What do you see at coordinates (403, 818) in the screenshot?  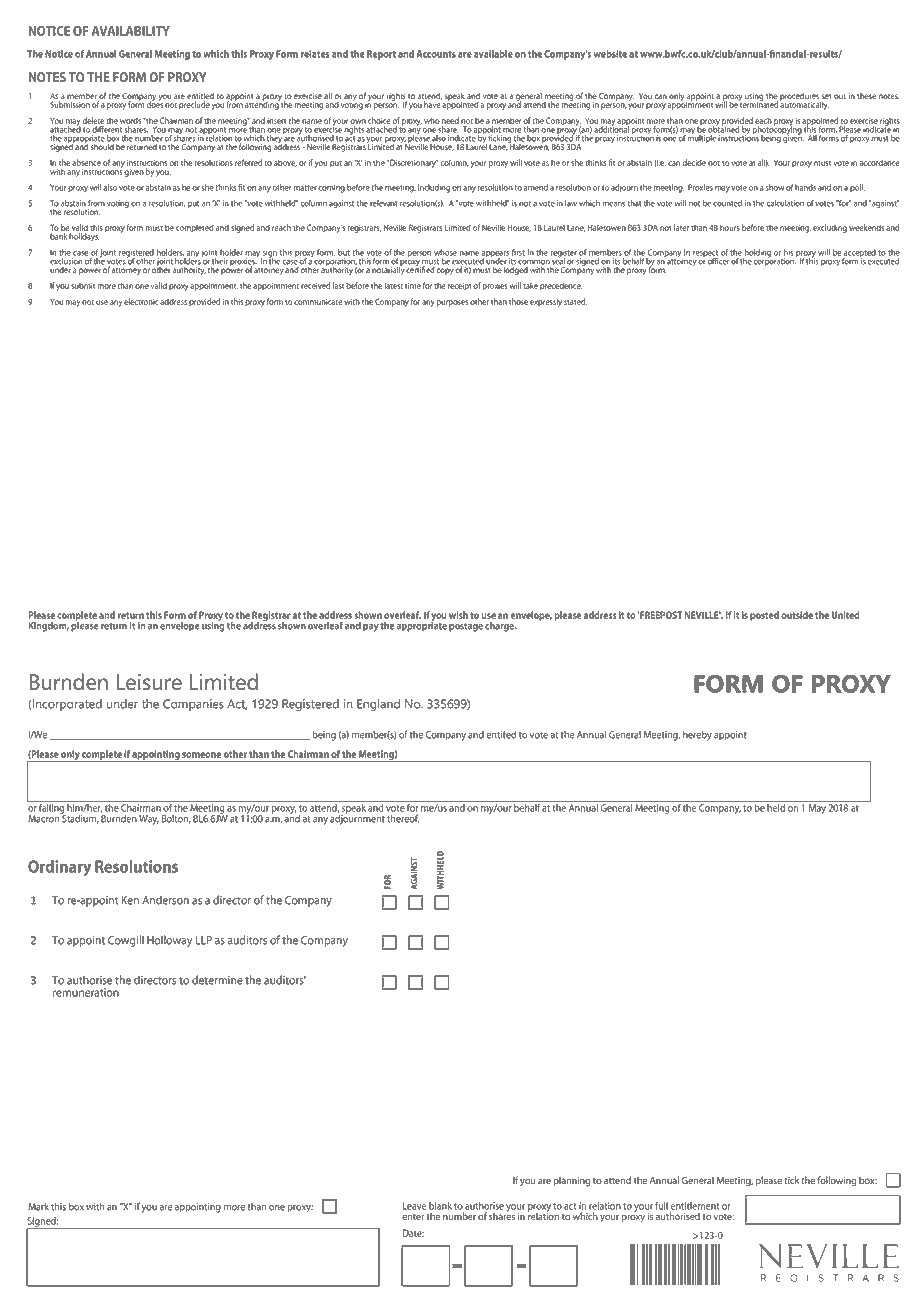 I see `thereof` at bounding box center [403, 818].
